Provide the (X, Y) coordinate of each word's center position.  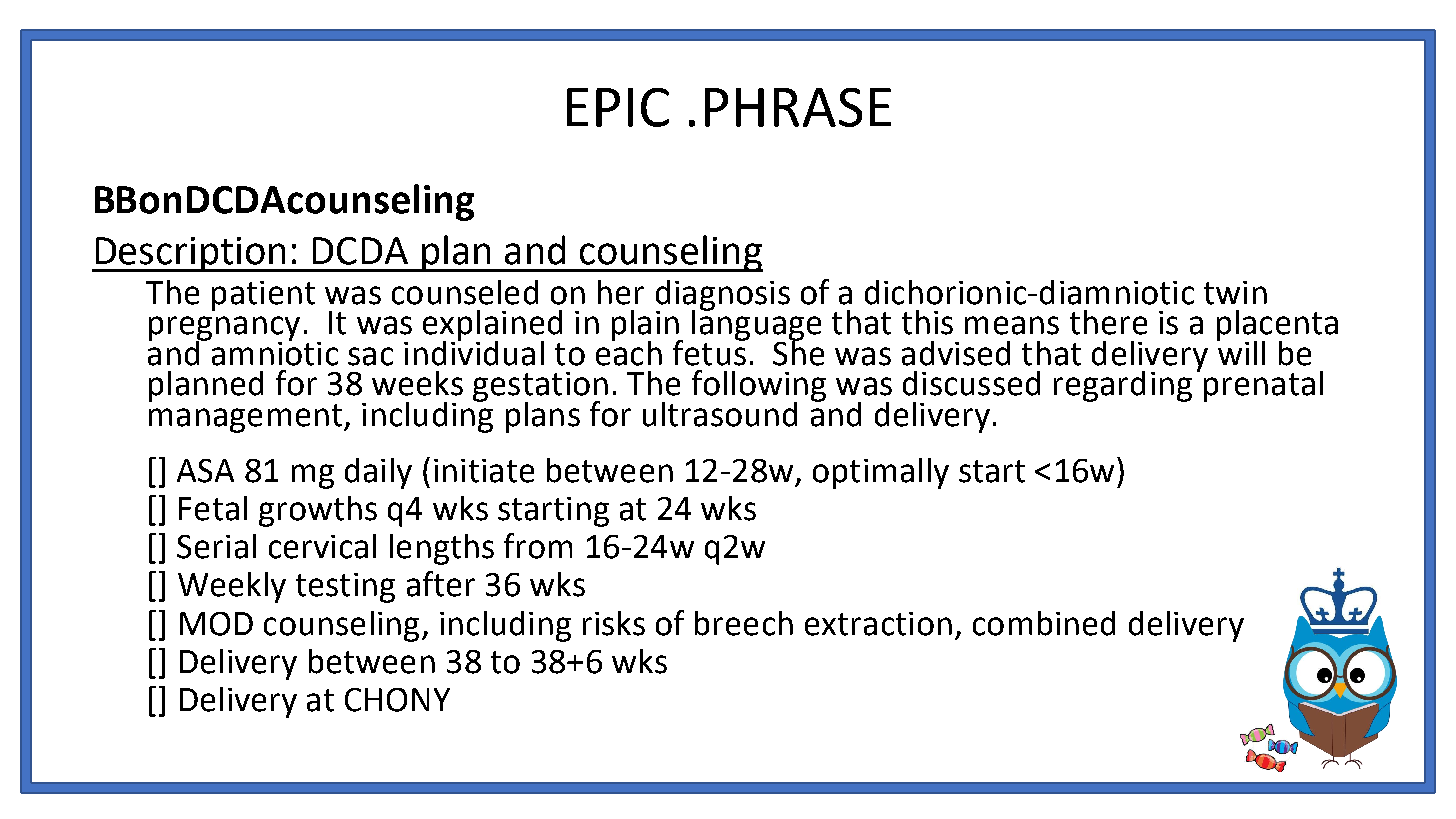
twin (1235, 293)
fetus (710, 351)
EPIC (618, 107)
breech (744, 623)
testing (345, 588)
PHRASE (798, 107)
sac (370, 356)
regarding (1123, 386)
